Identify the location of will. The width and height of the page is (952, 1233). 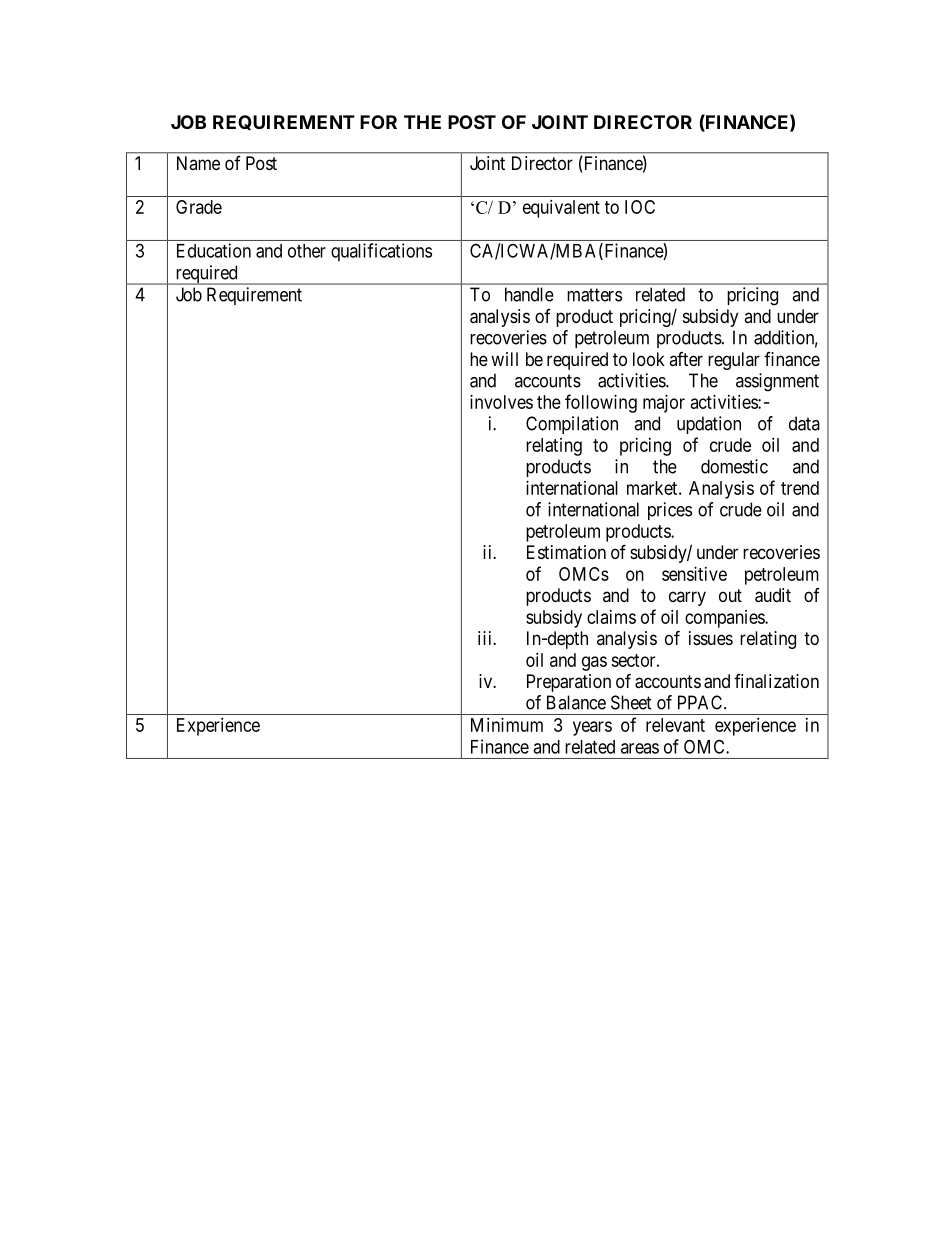
(504, 359).
